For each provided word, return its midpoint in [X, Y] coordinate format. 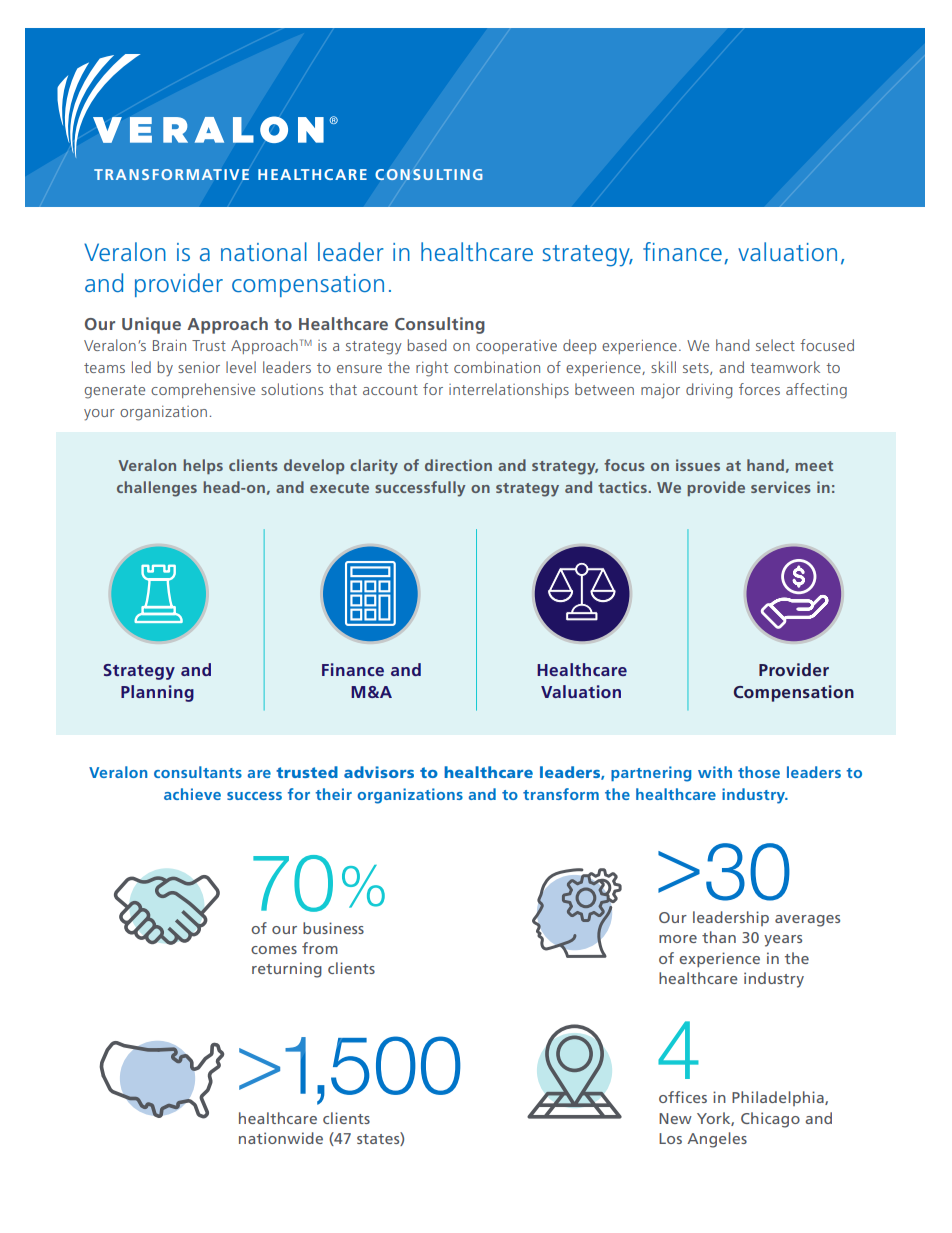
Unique [151, 325]
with [715, 772]
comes [274, 950]
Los [670, 1138]
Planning [157, 693]
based [427, 345]
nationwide [281, 1138]
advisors [379, 772]
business [333, 928]
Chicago [770, 1120]
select [775, 345]
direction [458, 465]
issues [698, 465]
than [719, 937]
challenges [157, 489]
